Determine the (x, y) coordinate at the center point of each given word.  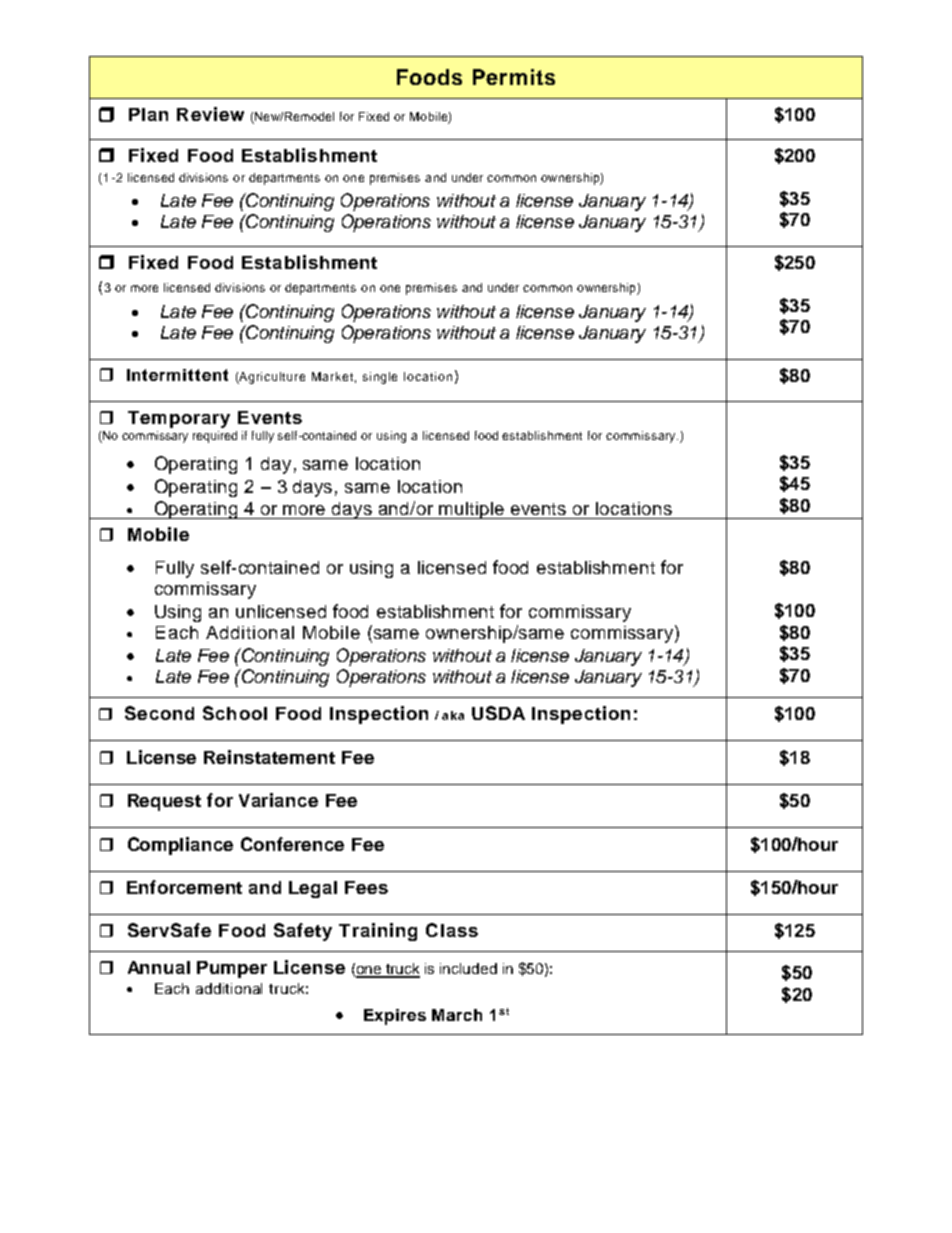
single (380, 378)
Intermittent (177, 375)
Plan (148, 114)
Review (210, 114)
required (215, 437)
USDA (498, 713)
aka (453, 715)
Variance (278, 800)
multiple (472, 510)
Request (164, 802)
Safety (303, 932)
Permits (514, 77)
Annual (159, 967)
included (468, 968)
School (235, 713)
